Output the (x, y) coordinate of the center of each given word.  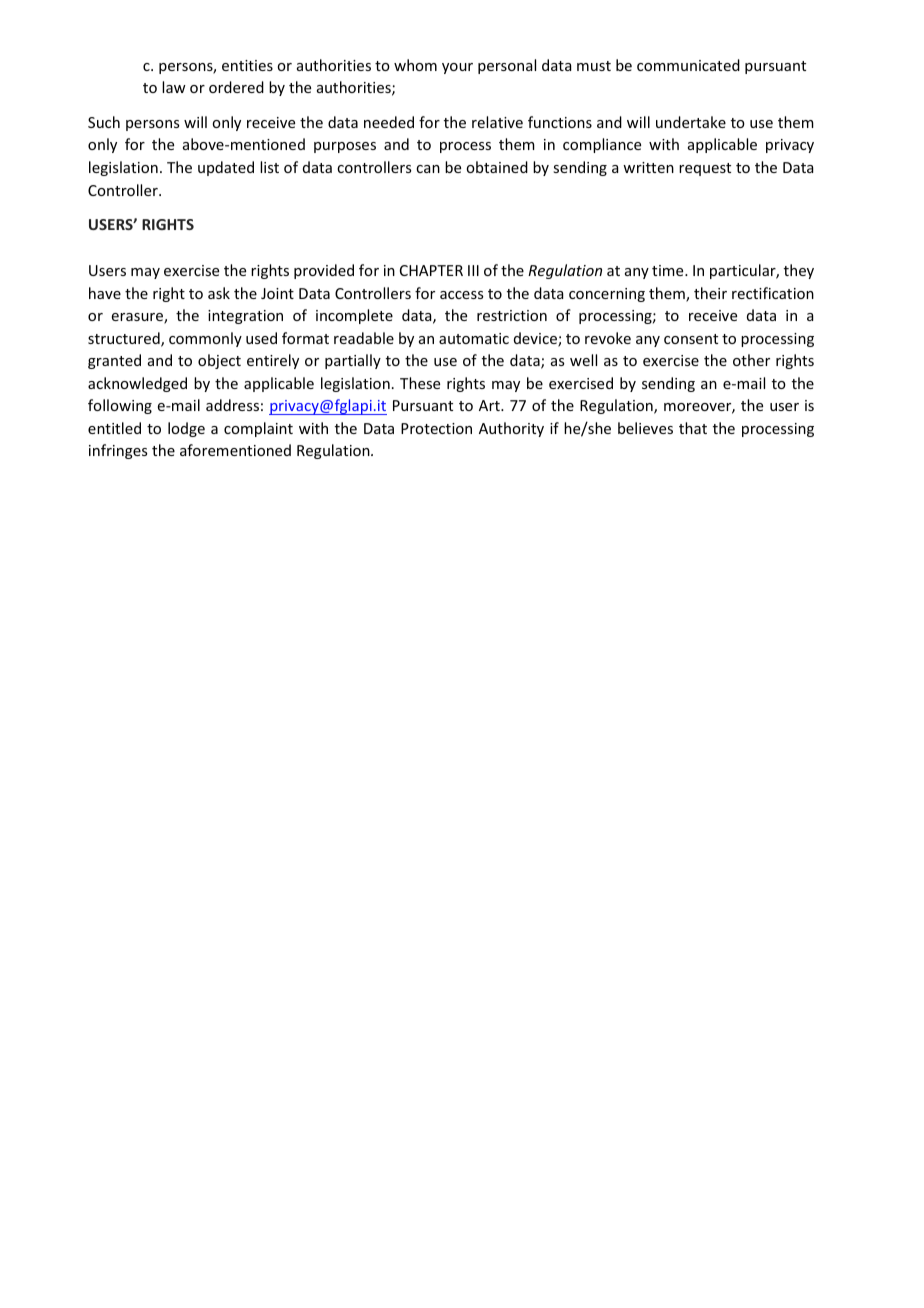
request (705, 169)
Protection (436, 428)
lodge (186, 429)
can (428, 169)
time (669, 270)
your (457, 68)
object (219, 361)
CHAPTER (431, 270)
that (693, 428)
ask (219, 293)
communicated (688, 65)
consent (691, 339)
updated (226, 168)
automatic (474, 338)
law (174, 87)
